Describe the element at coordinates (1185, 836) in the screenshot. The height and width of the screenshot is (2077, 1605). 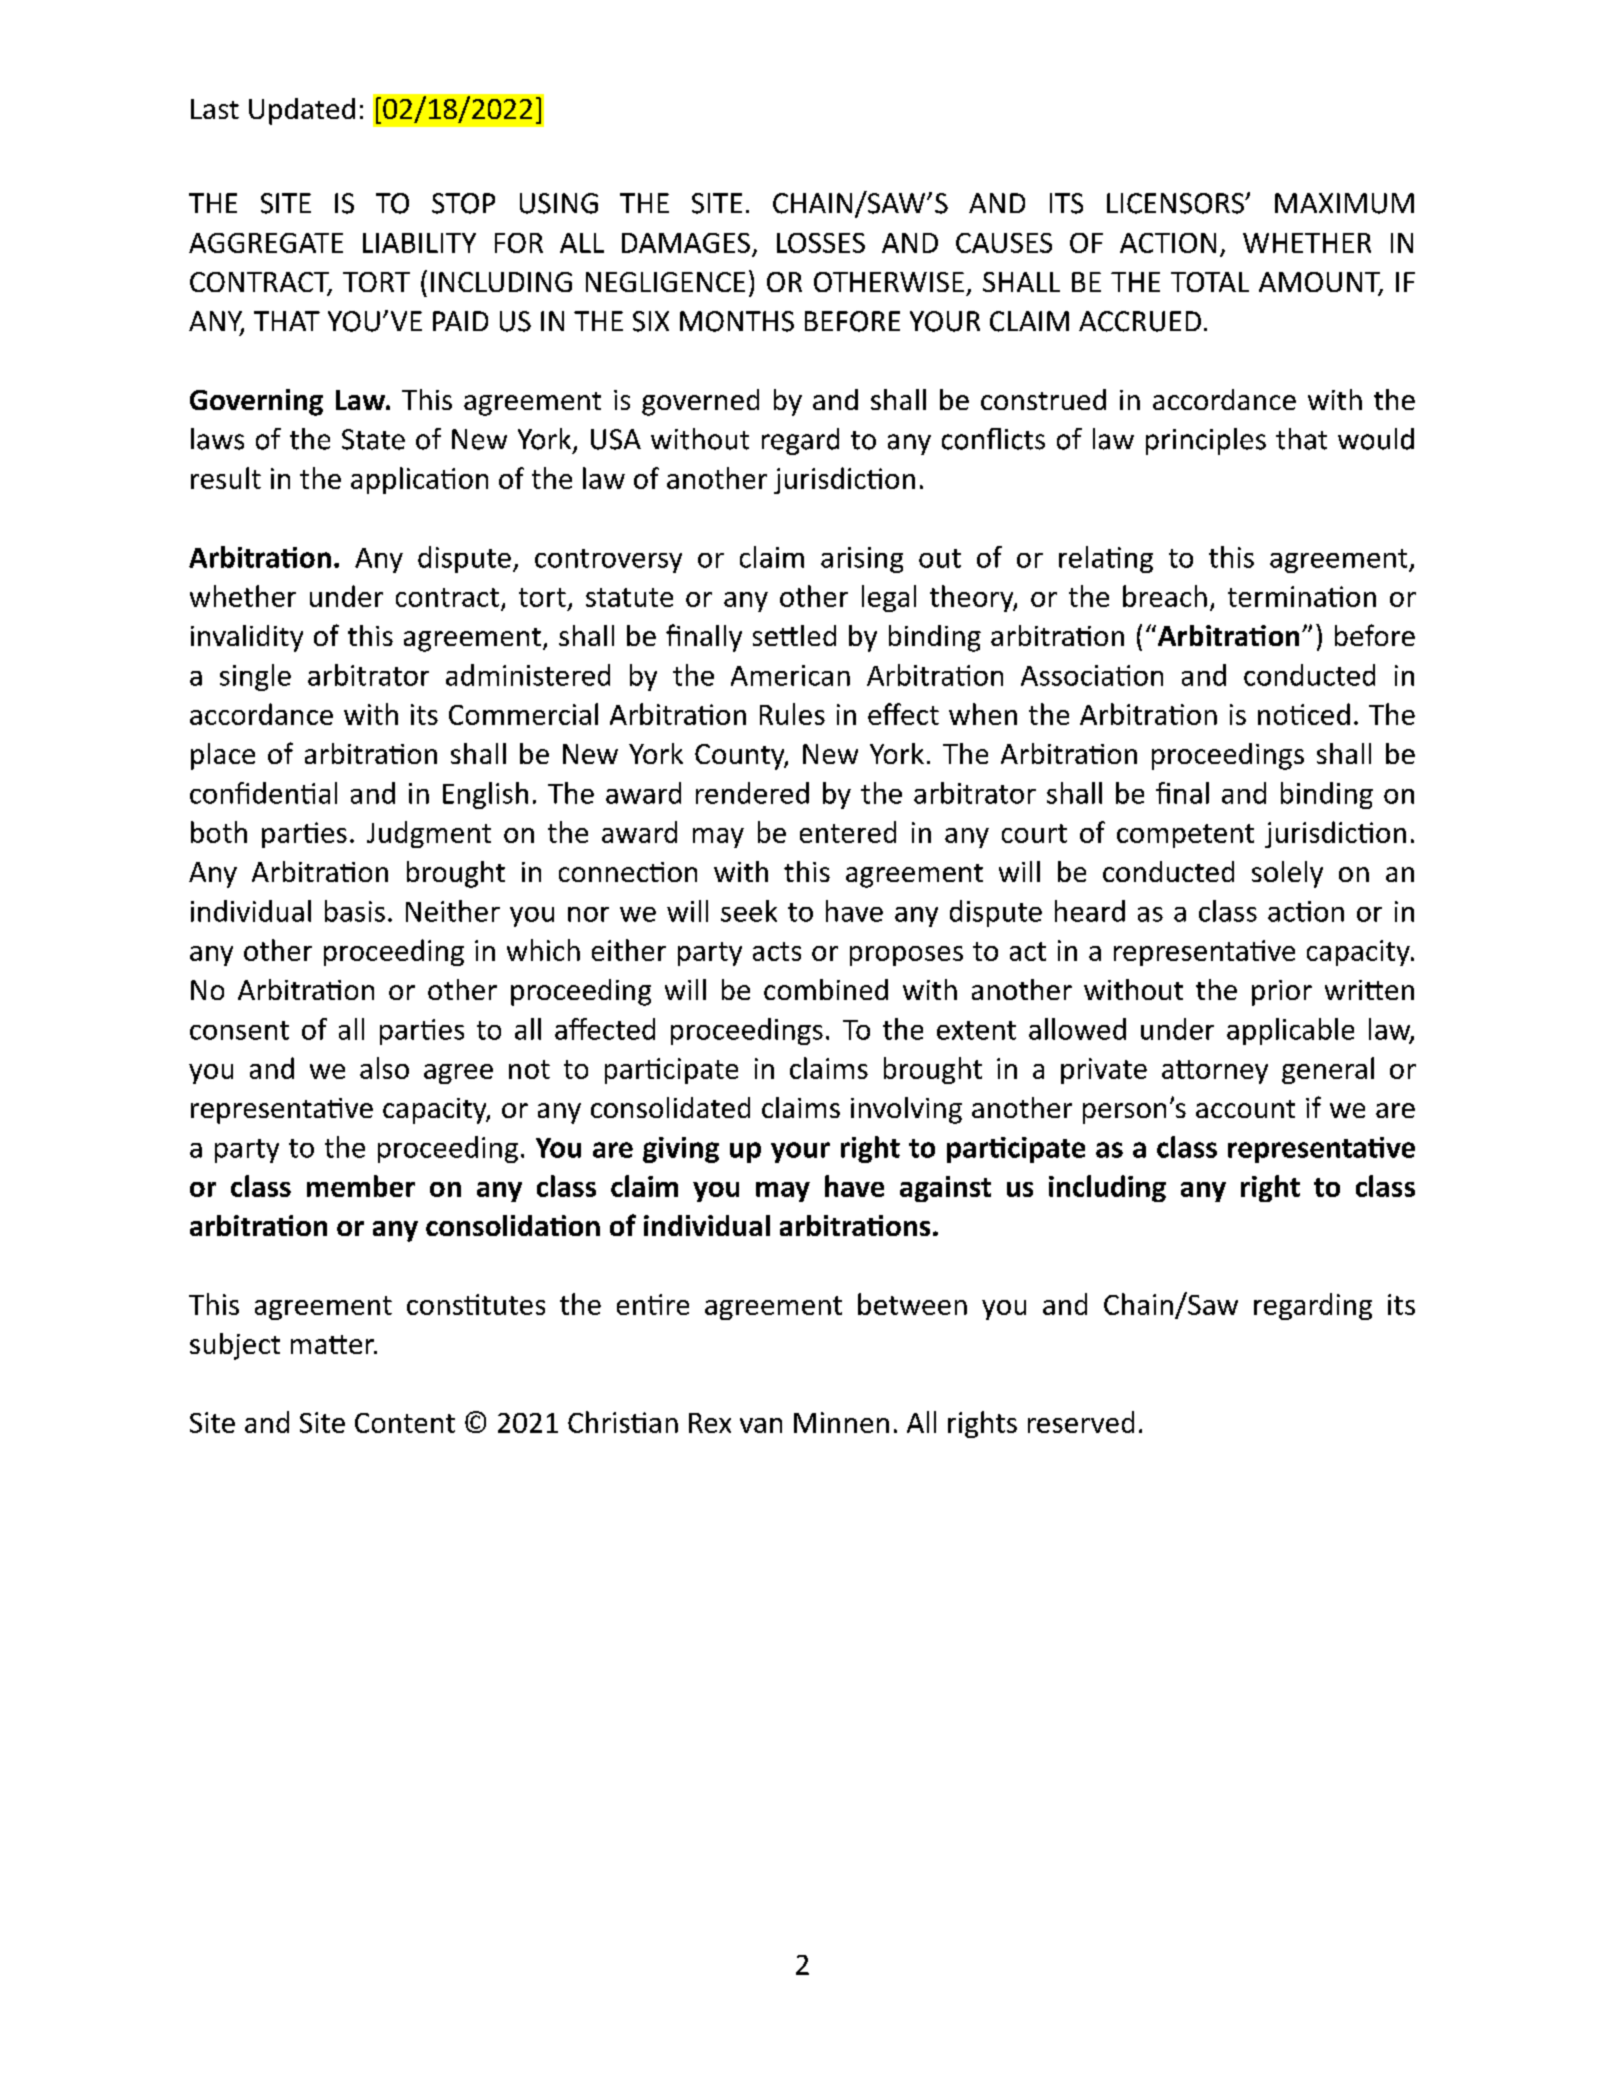
I see `competent` at that location.
